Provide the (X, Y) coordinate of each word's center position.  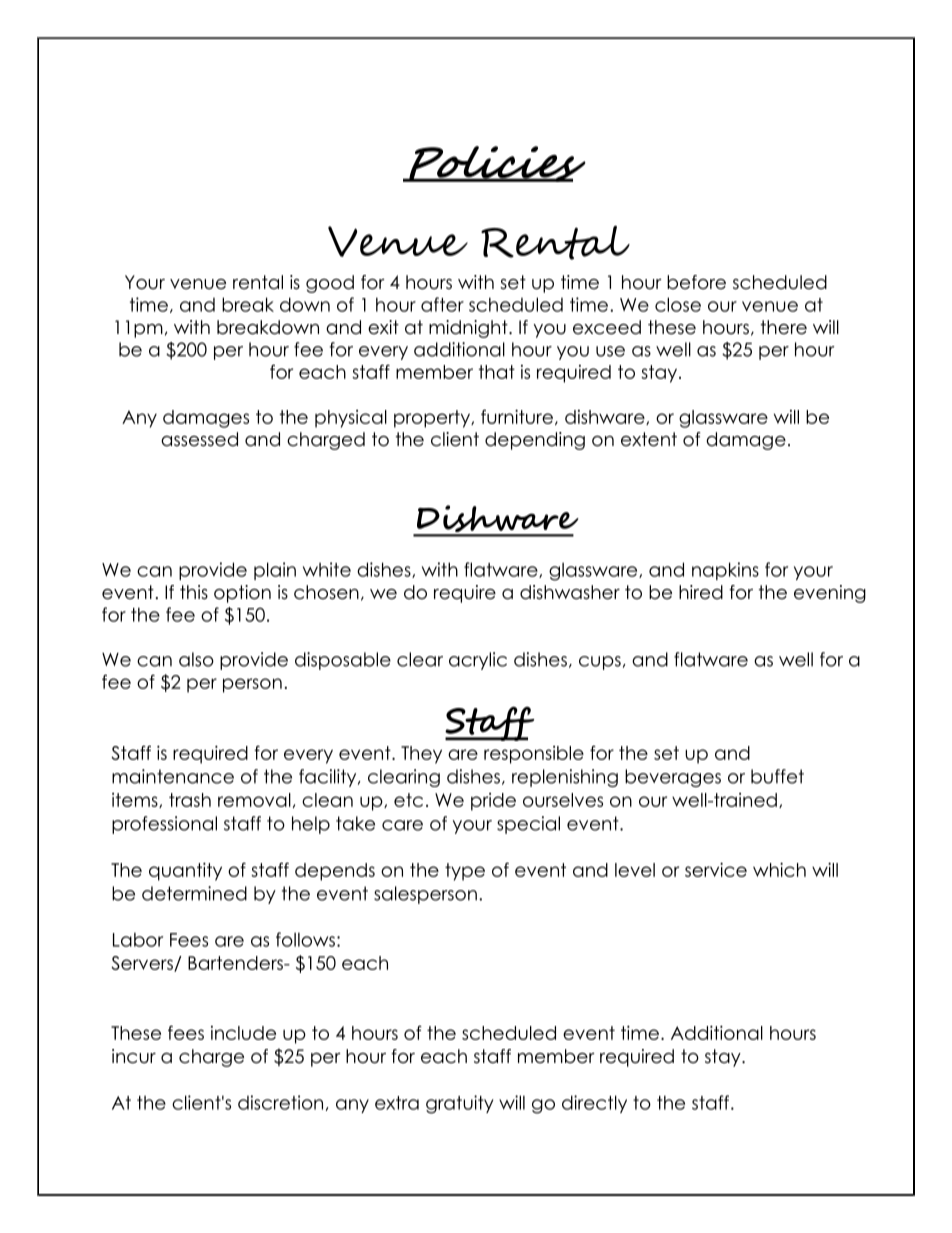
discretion (280, 1102)
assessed (199, 439)
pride (493, 802)
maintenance (173, 776)
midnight (469, 329)
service (716, 869)
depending (535, 441)
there (784, 327)
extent (649, 439)
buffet (777, 776)
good (330, 284)
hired (701, 592)
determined (194, 893)
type (465, 872)
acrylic (478, 661)
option (242, 594)
